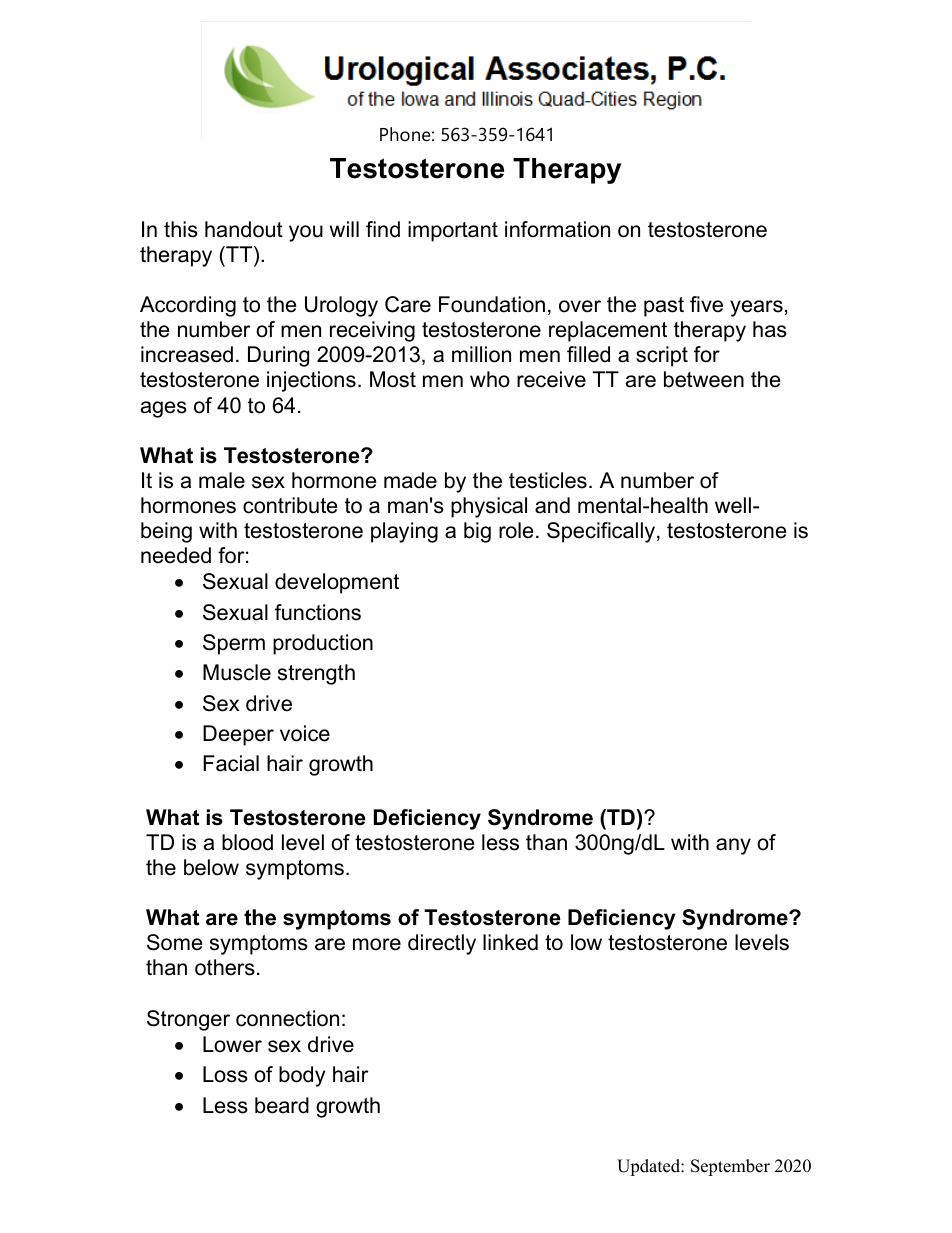 The image size is (952, 1233). I want to click on September, so click(730, 1167).
